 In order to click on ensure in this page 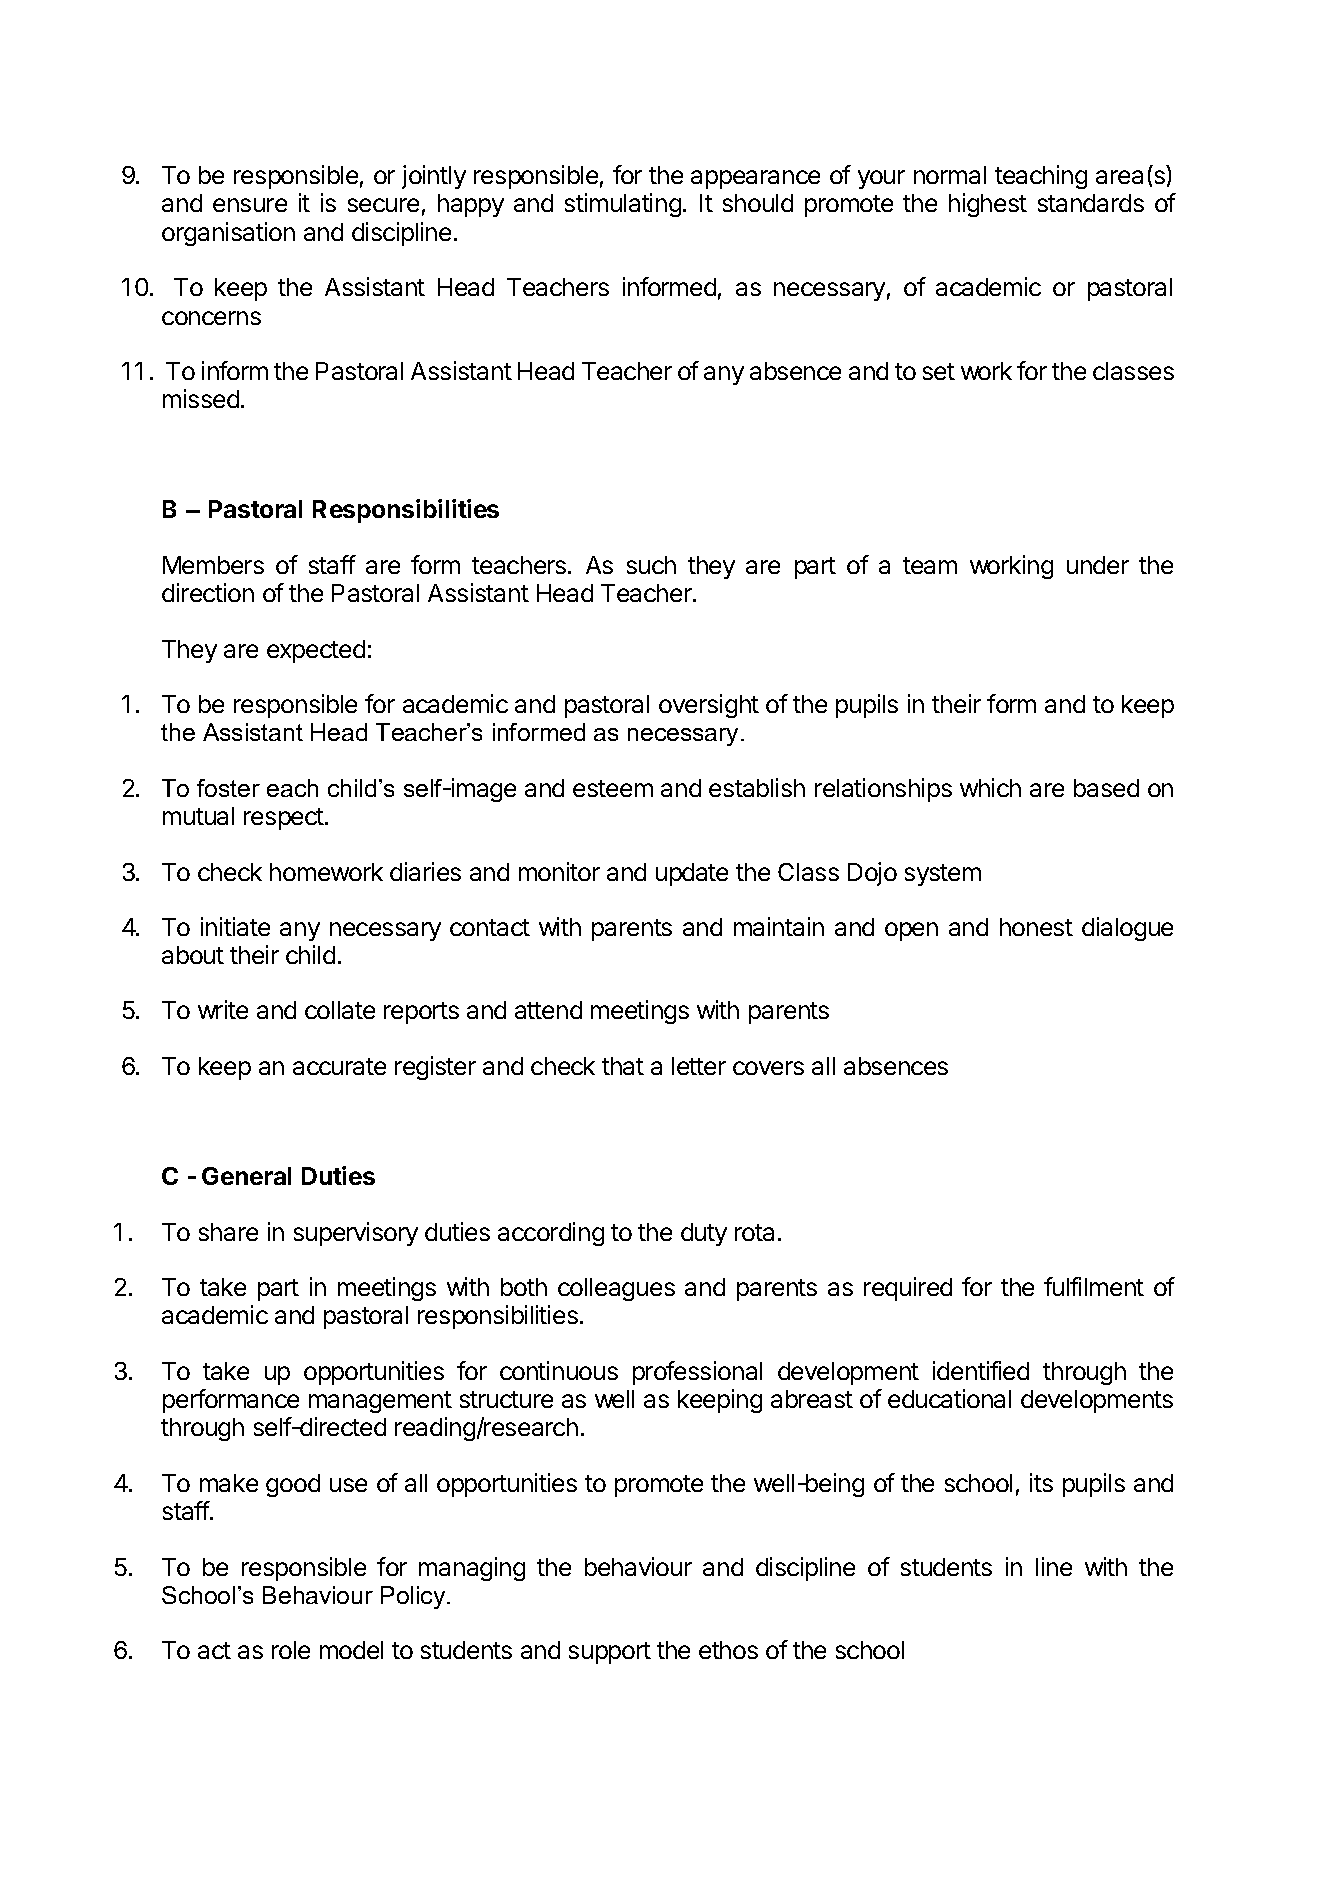, I will do `click(250, 205)`.
